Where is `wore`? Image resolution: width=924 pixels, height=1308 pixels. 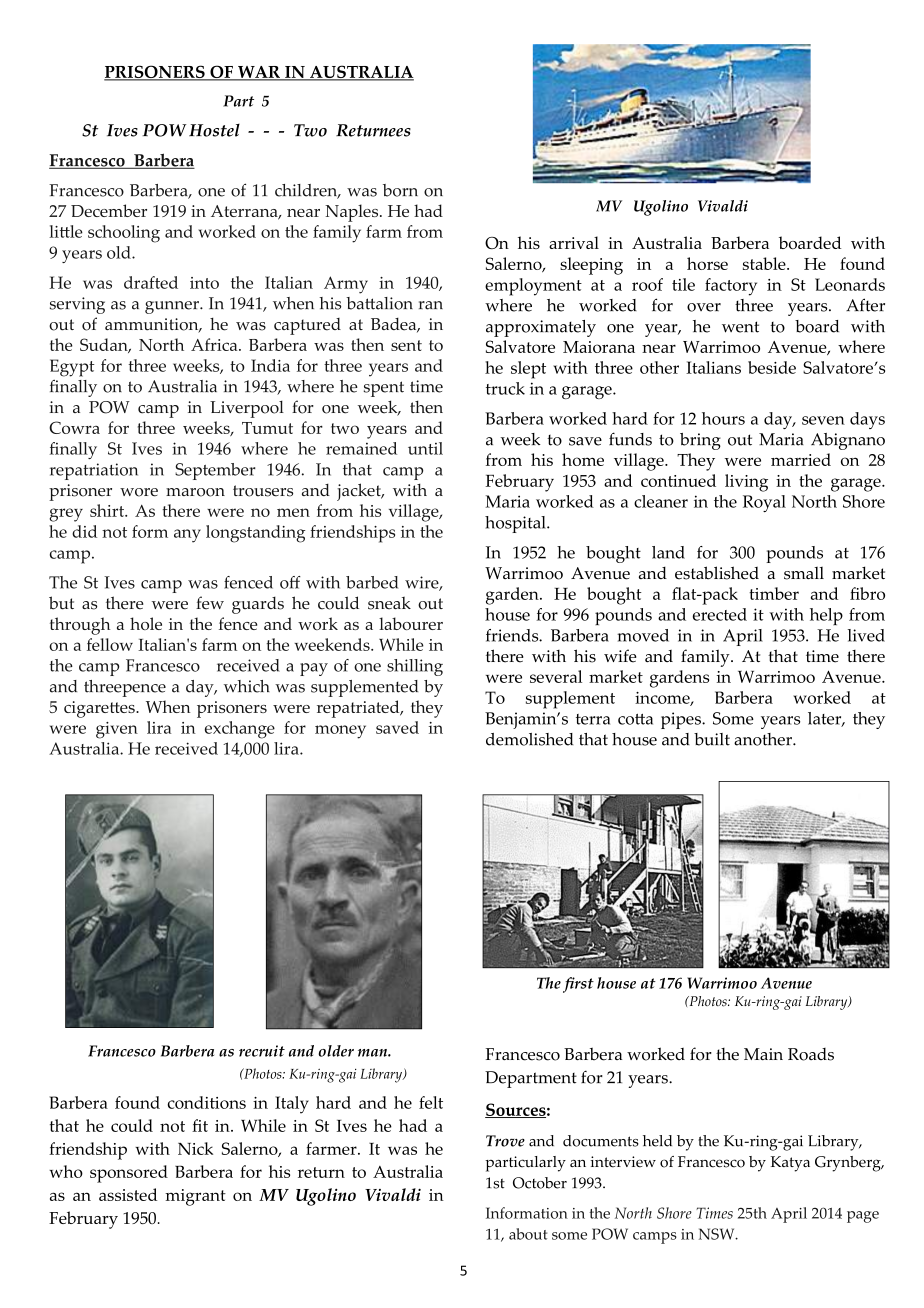 wore is located at coordinates (139, 492).
